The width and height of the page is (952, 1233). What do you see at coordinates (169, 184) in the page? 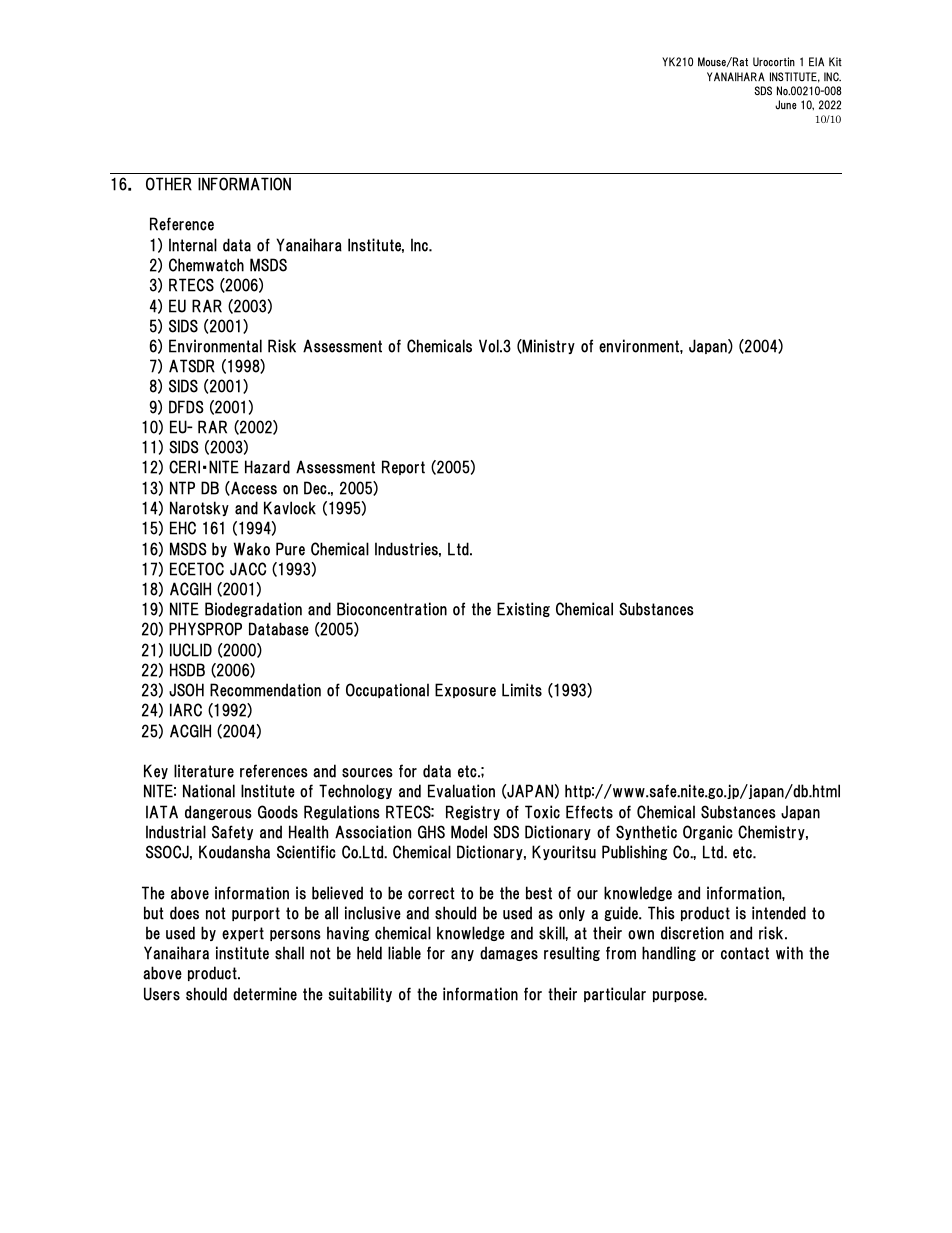
I see `OTHER` at bounding box center [169, 184].
